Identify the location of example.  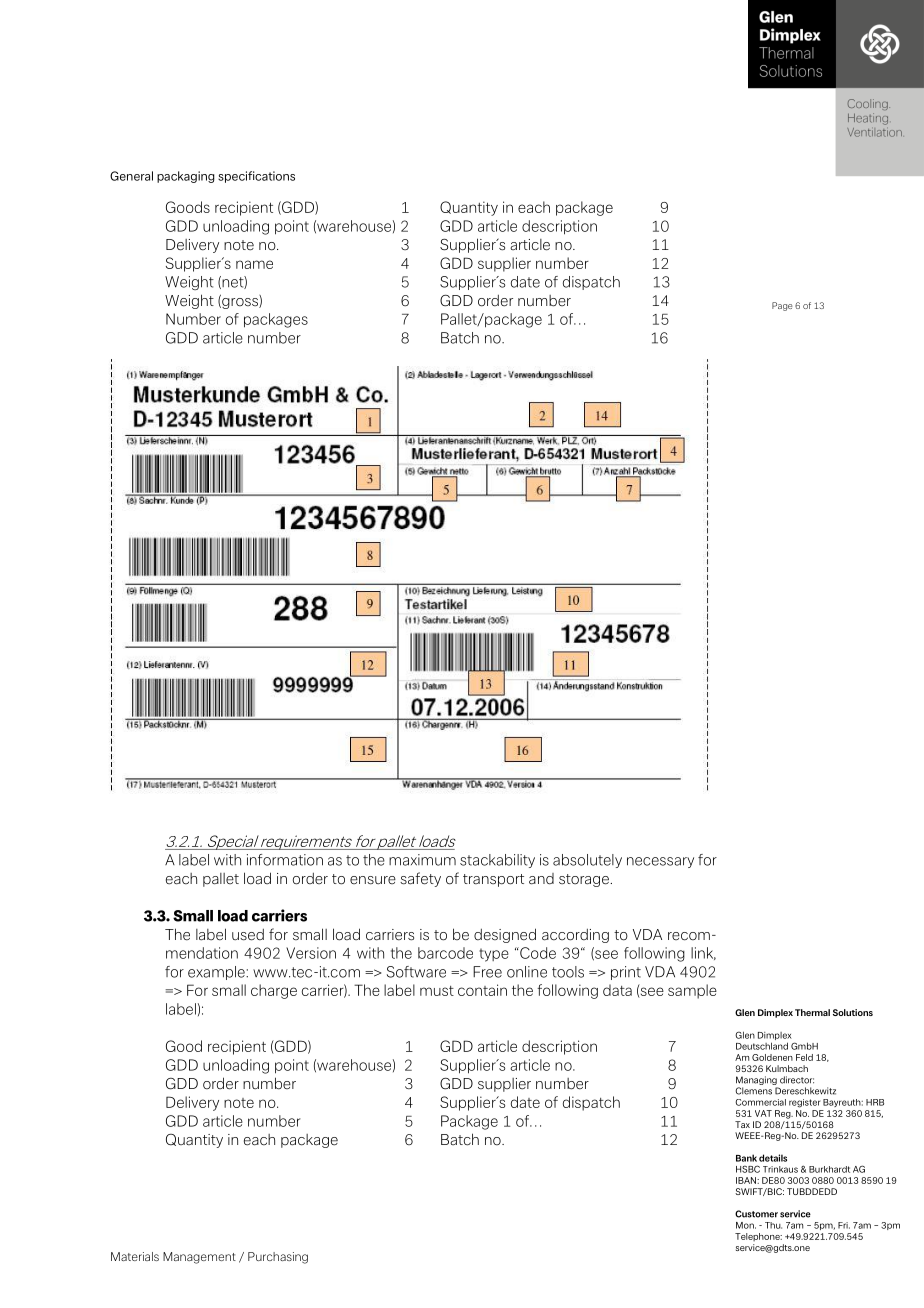
(217, 973).
